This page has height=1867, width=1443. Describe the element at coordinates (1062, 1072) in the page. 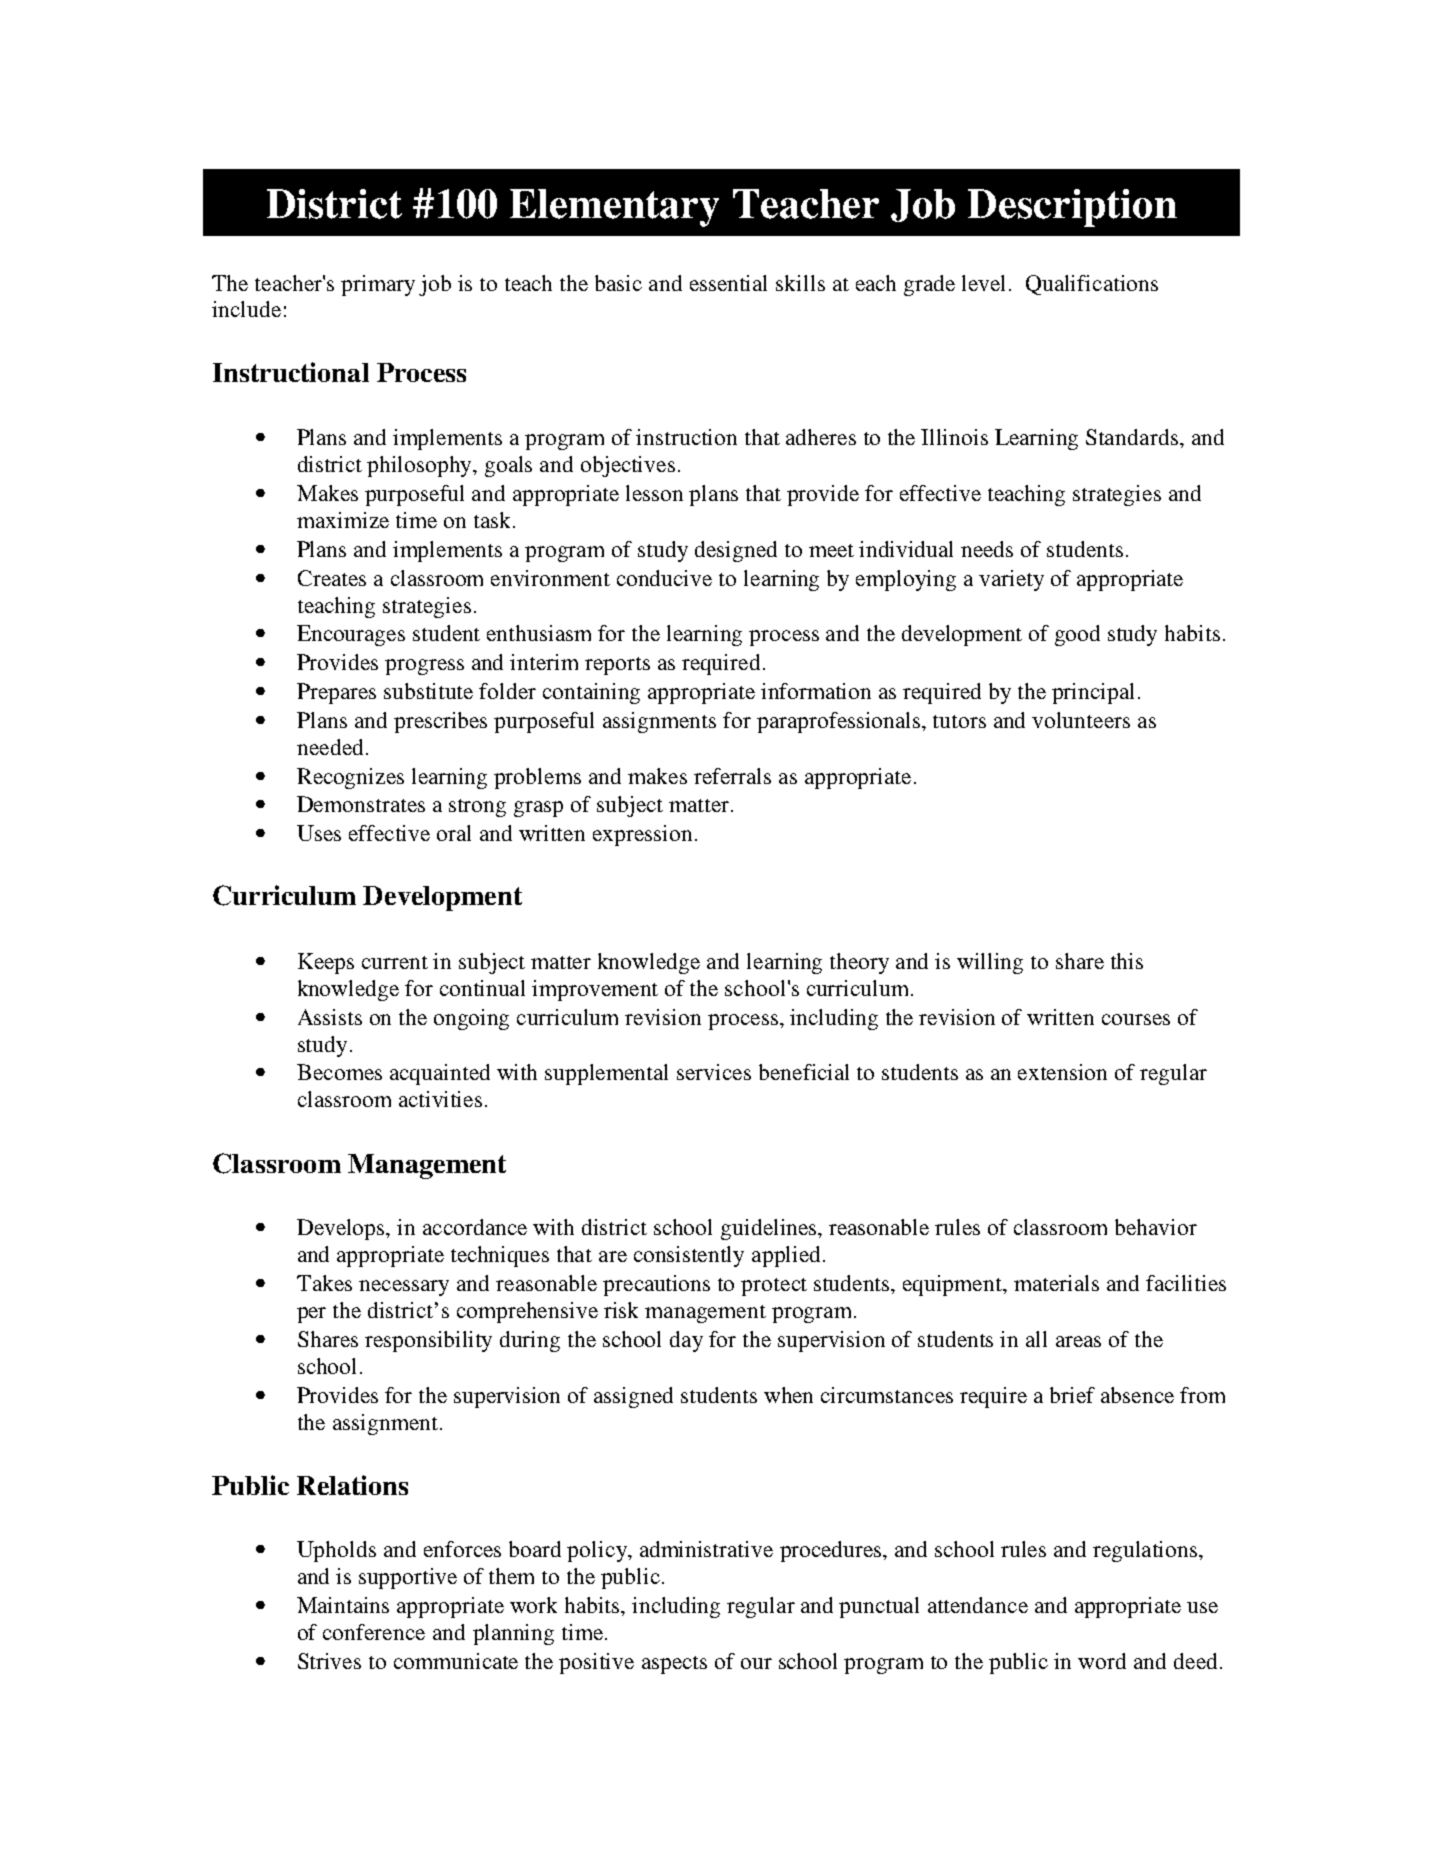

I see `extension` at that location.
